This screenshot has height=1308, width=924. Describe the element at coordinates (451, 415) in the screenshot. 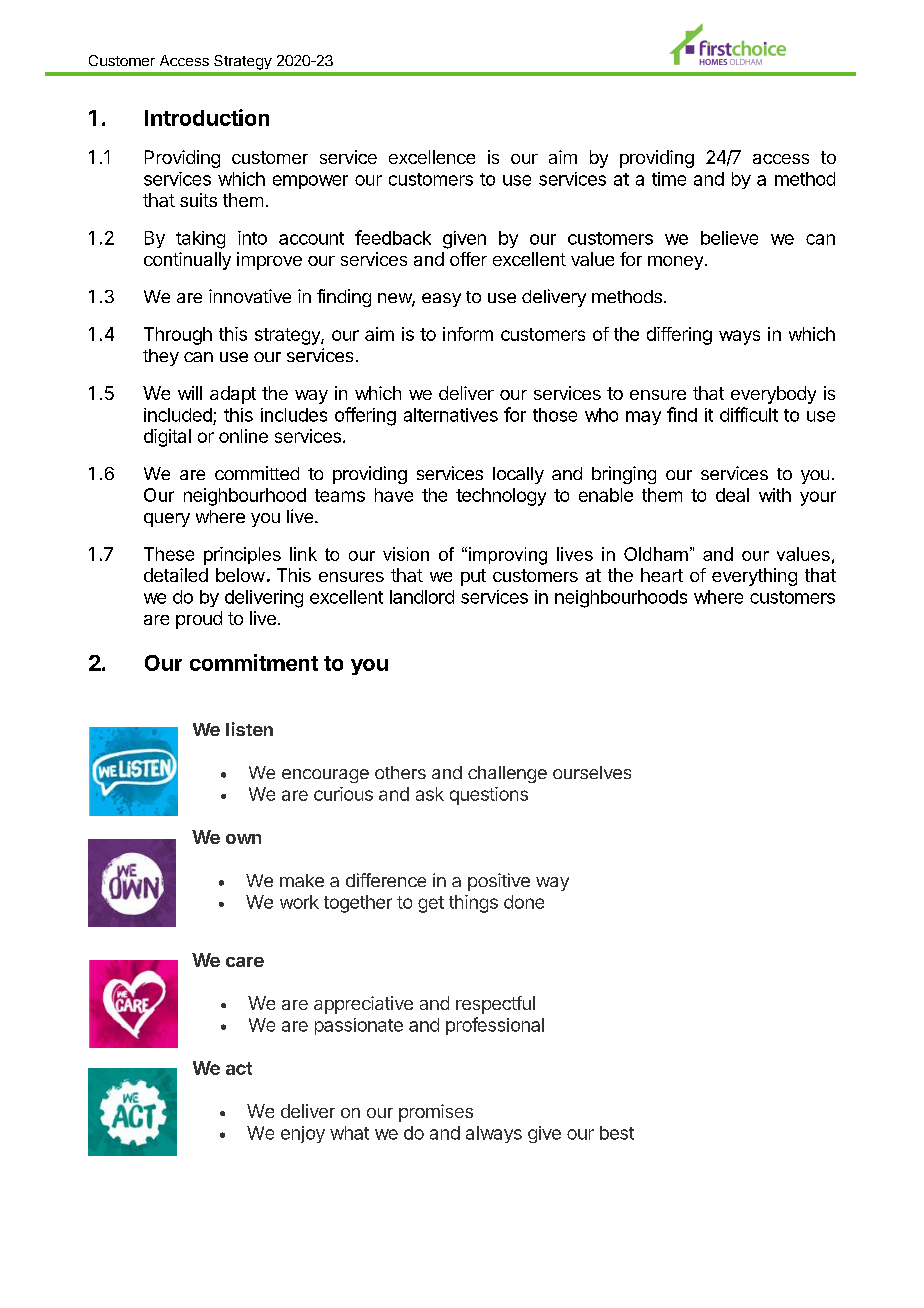

I see `alternatives` at that location.
